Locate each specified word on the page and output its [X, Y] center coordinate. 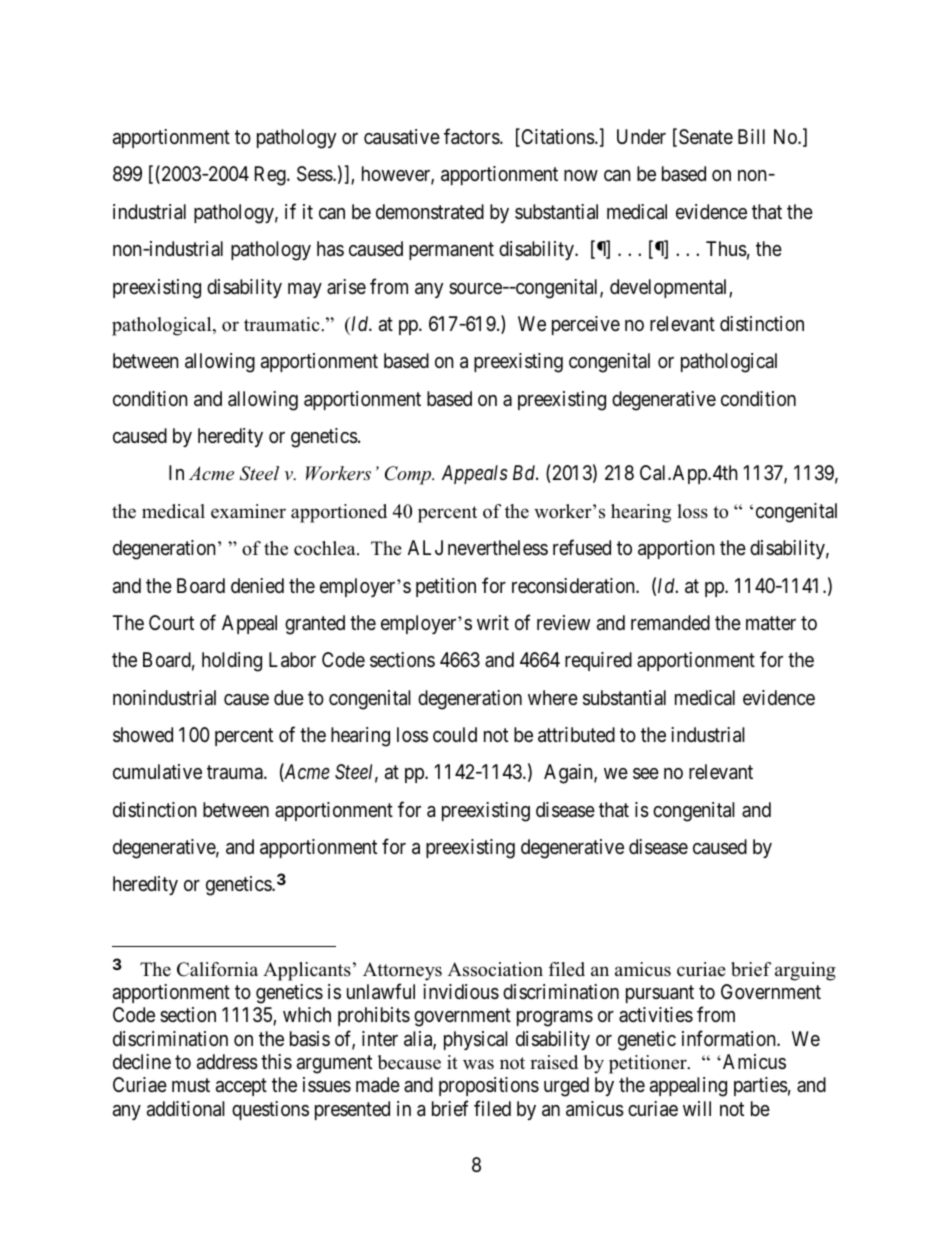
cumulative [157, 772]
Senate [706, 137]
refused [582, 547]
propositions [489, 1086]
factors [472, 136]
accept [241, 1087]
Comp [409, 475]
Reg [271, 176]
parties [761, 1086]
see [646, 774]
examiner [248, 511]
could [455, 734]
